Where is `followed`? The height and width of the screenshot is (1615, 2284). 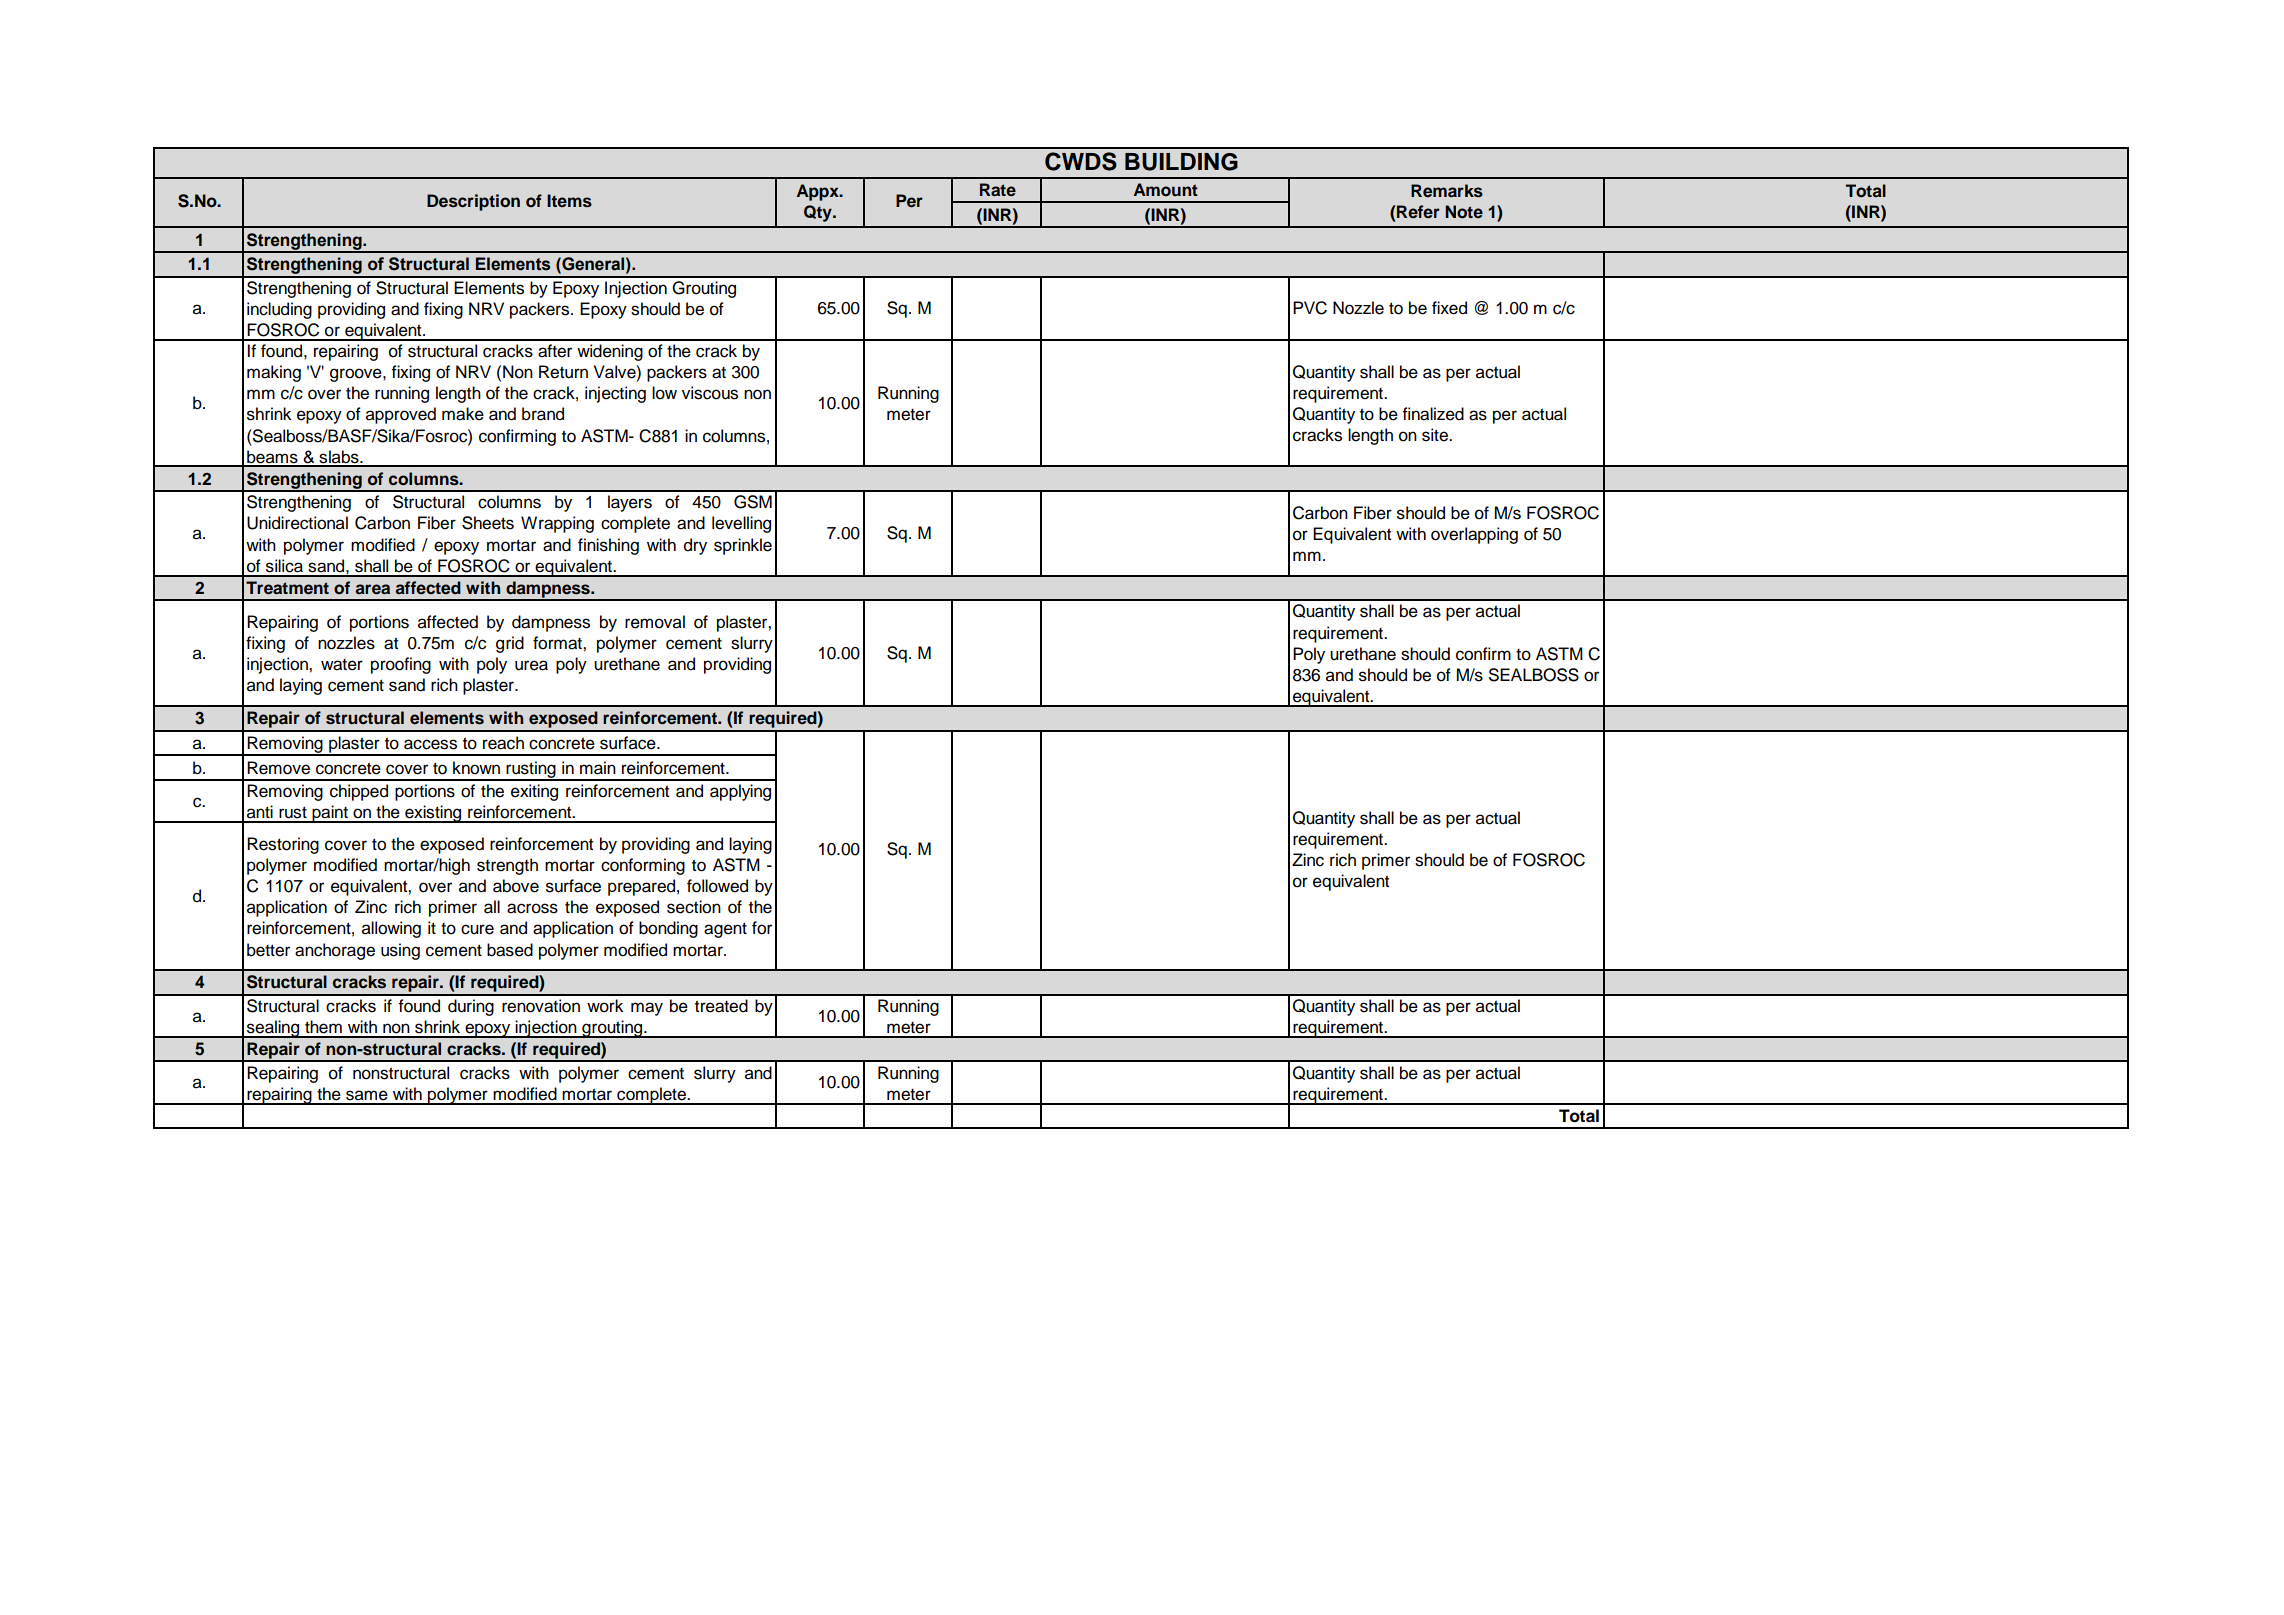
followed is located at coordinates (717, 886).
